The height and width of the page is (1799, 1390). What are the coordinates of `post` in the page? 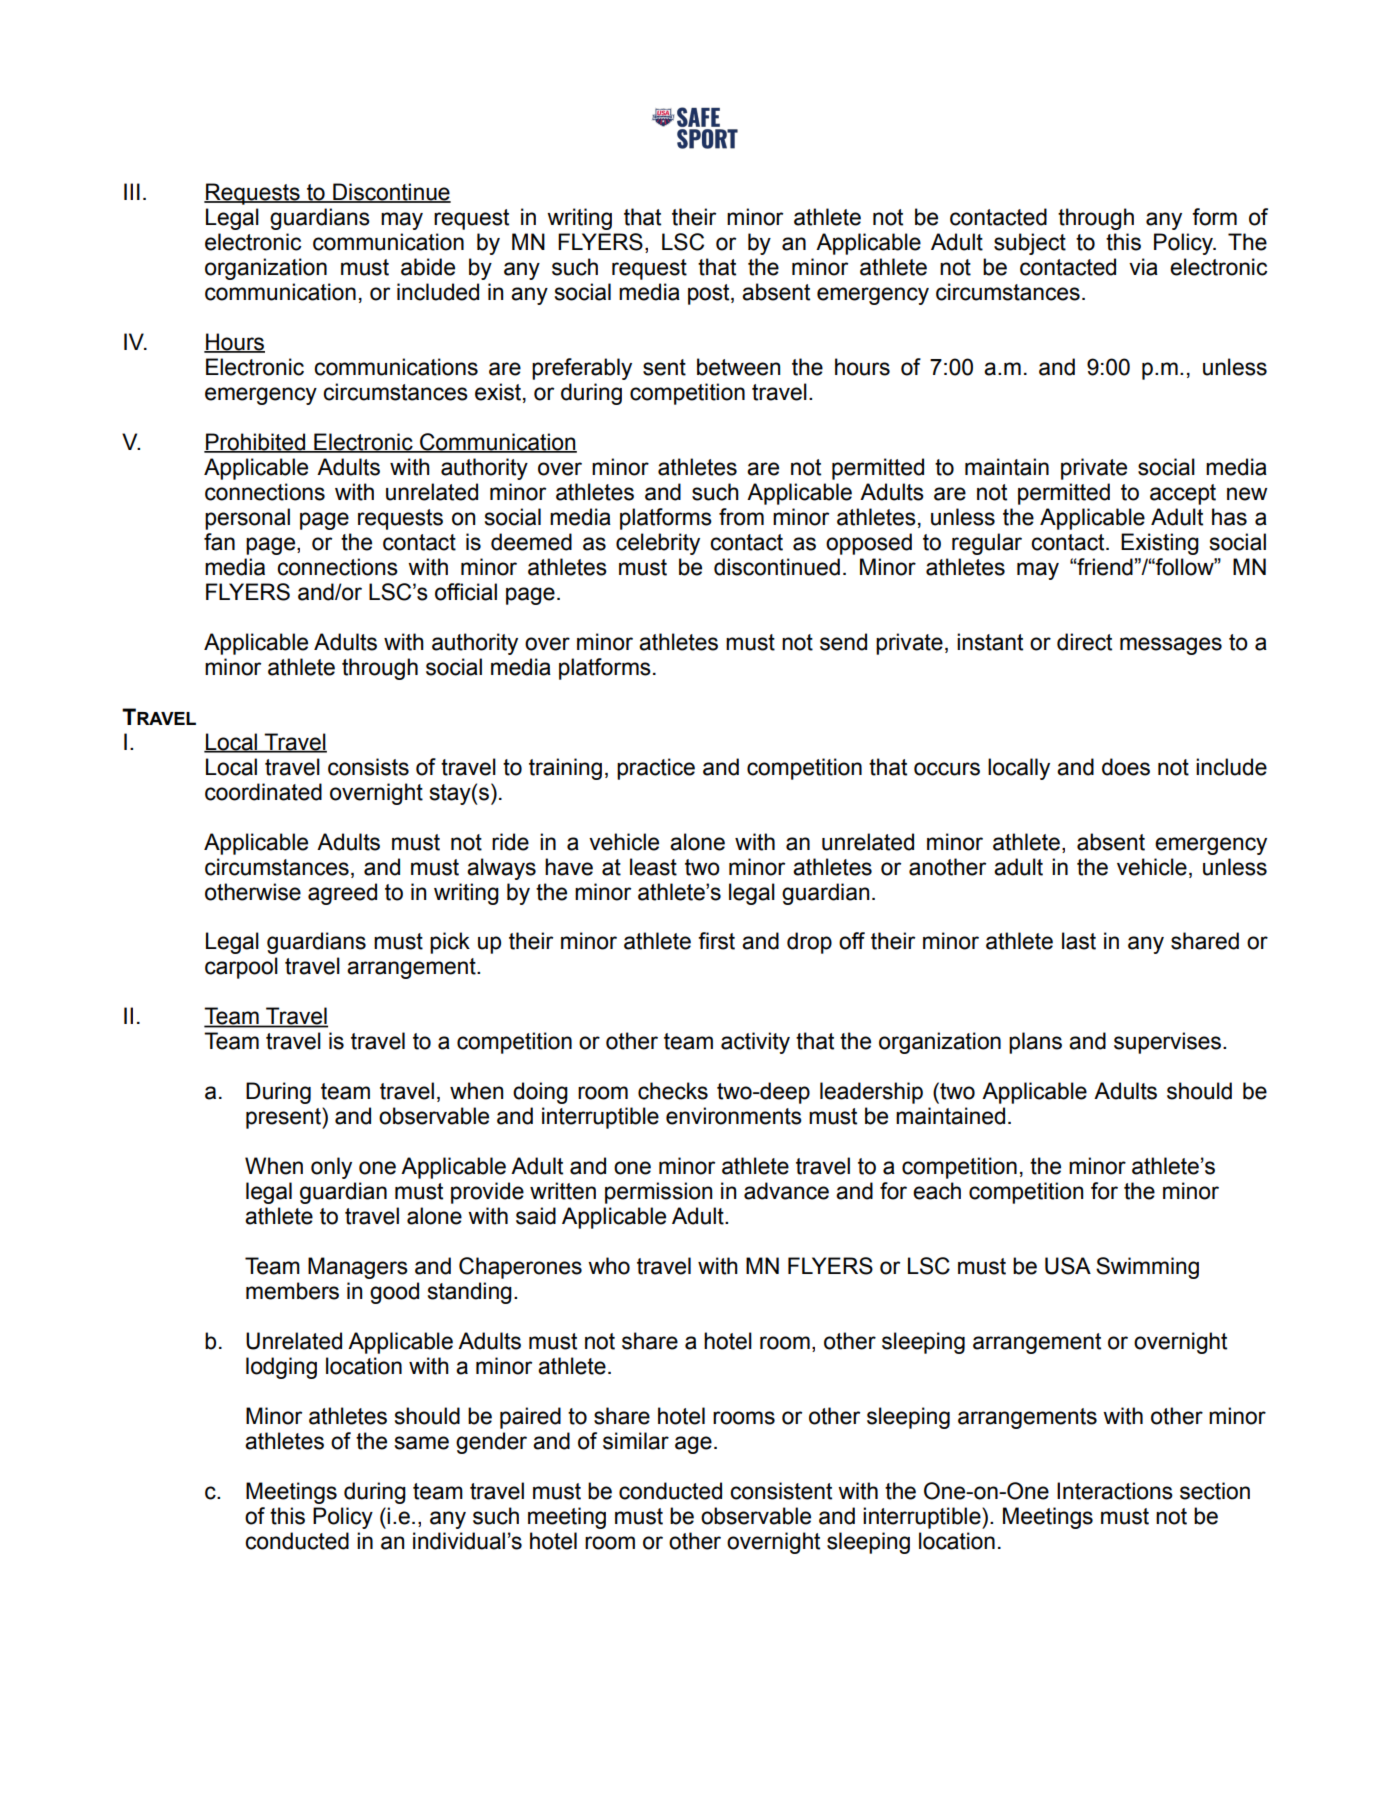 It's located at (710, 294).
